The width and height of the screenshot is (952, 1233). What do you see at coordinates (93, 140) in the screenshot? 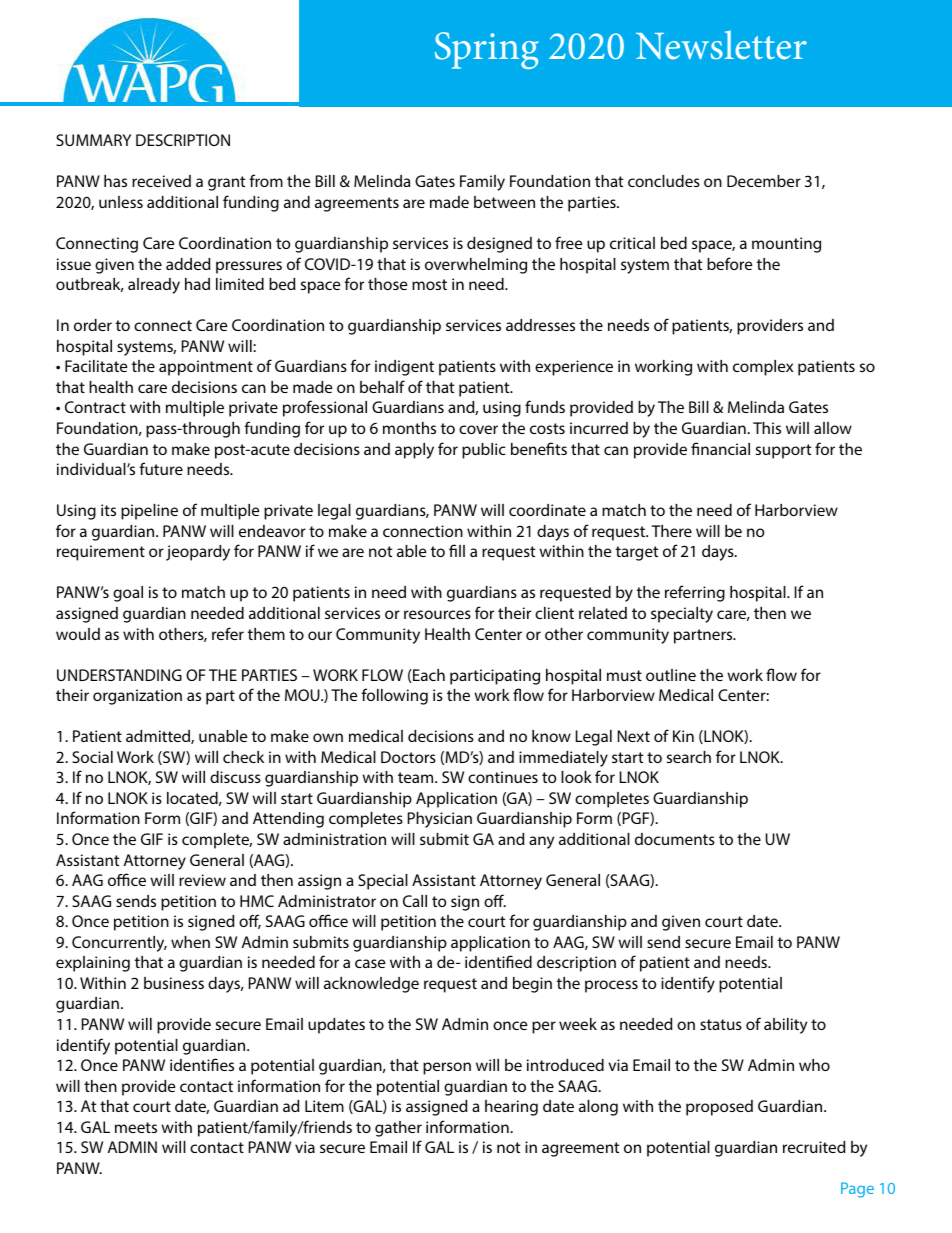
I see `SUMMARY` at bounding box center [93, 140].
